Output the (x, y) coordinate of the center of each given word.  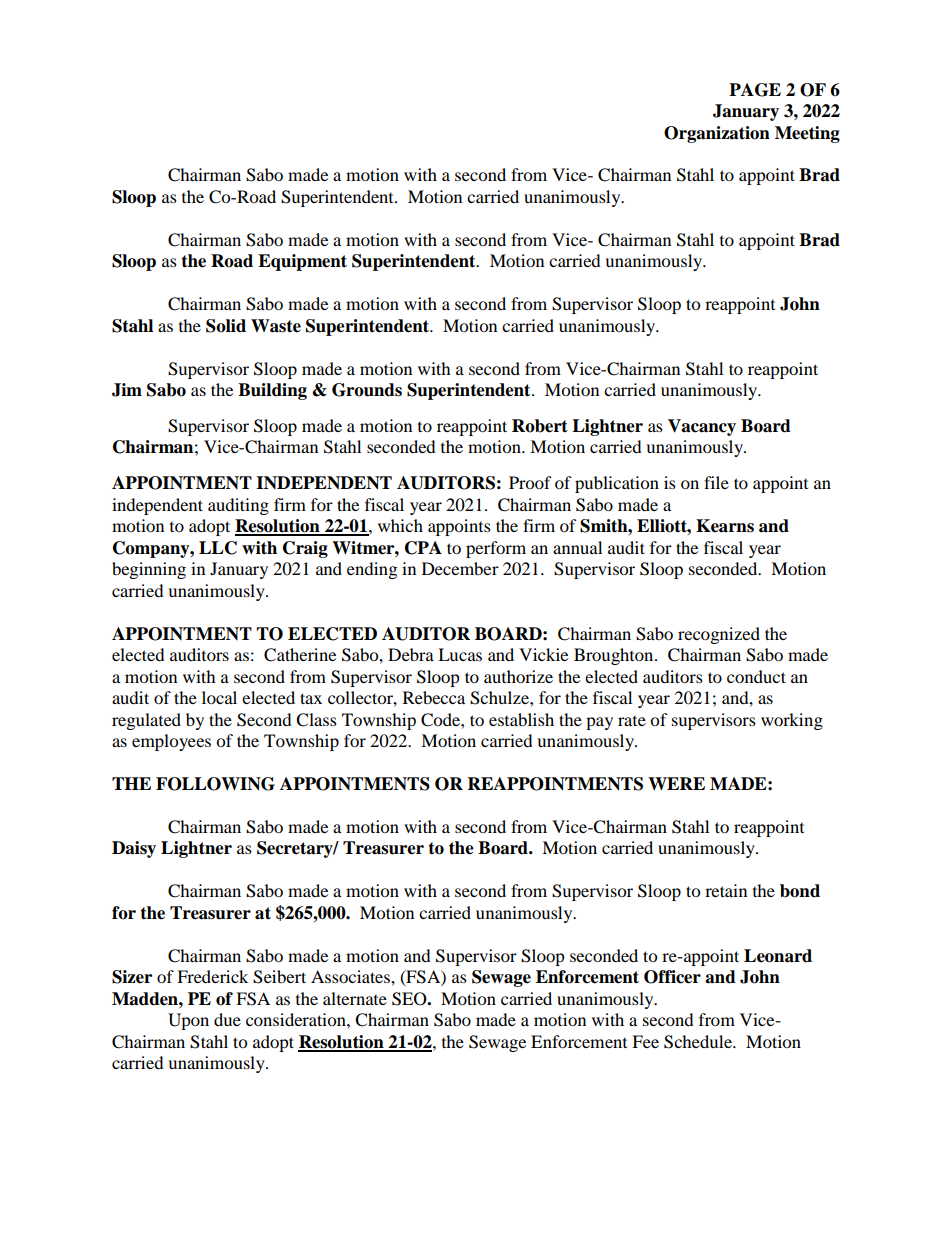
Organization (717, 134)
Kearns (725, 526)
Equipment (302, 262)
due (227, 1019)
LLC (218, 548)
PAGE (755, 90)
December (460, 568)
